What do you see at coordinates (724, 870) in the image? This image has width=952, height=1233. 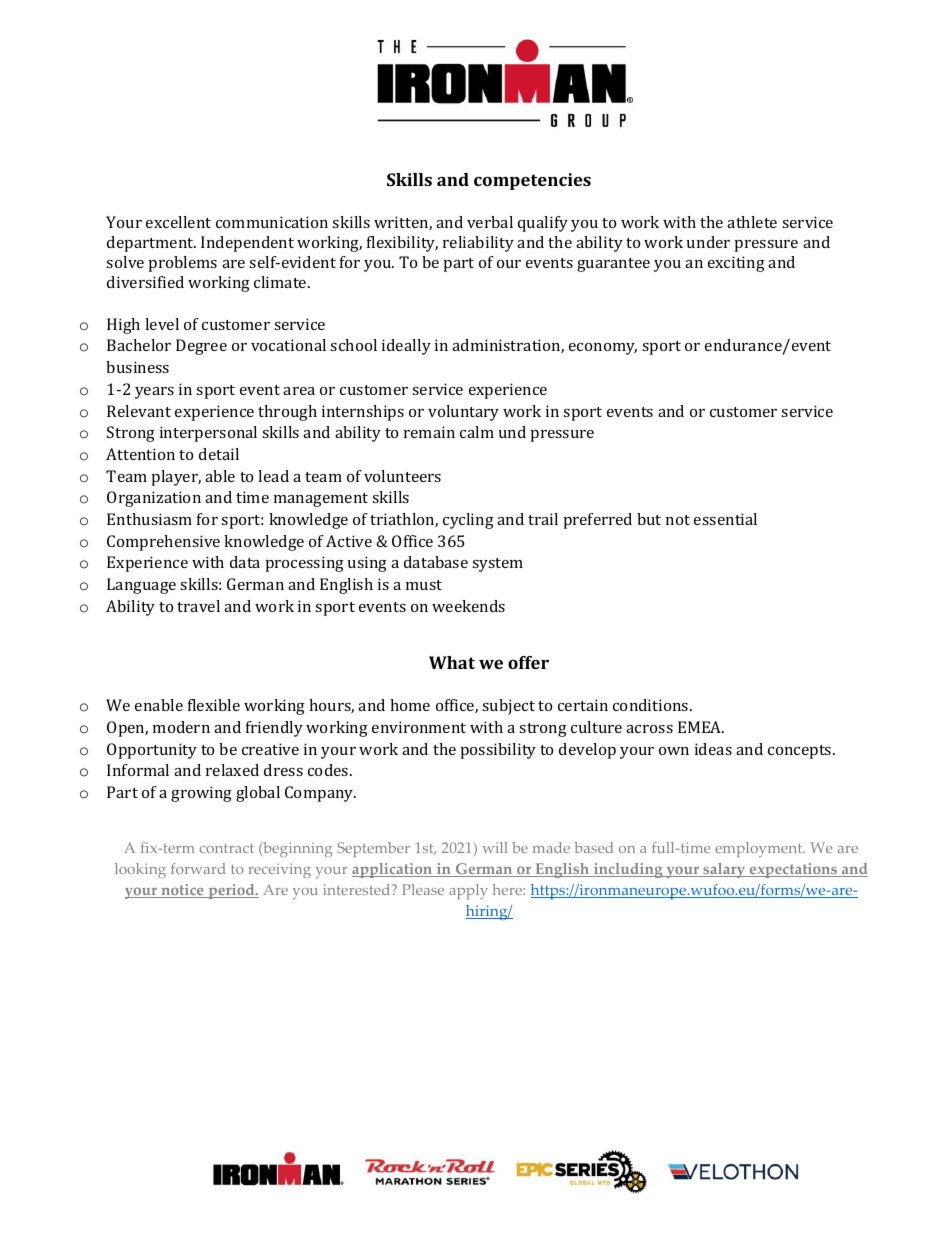 I see `salary` at bounding box center [724, 870].
